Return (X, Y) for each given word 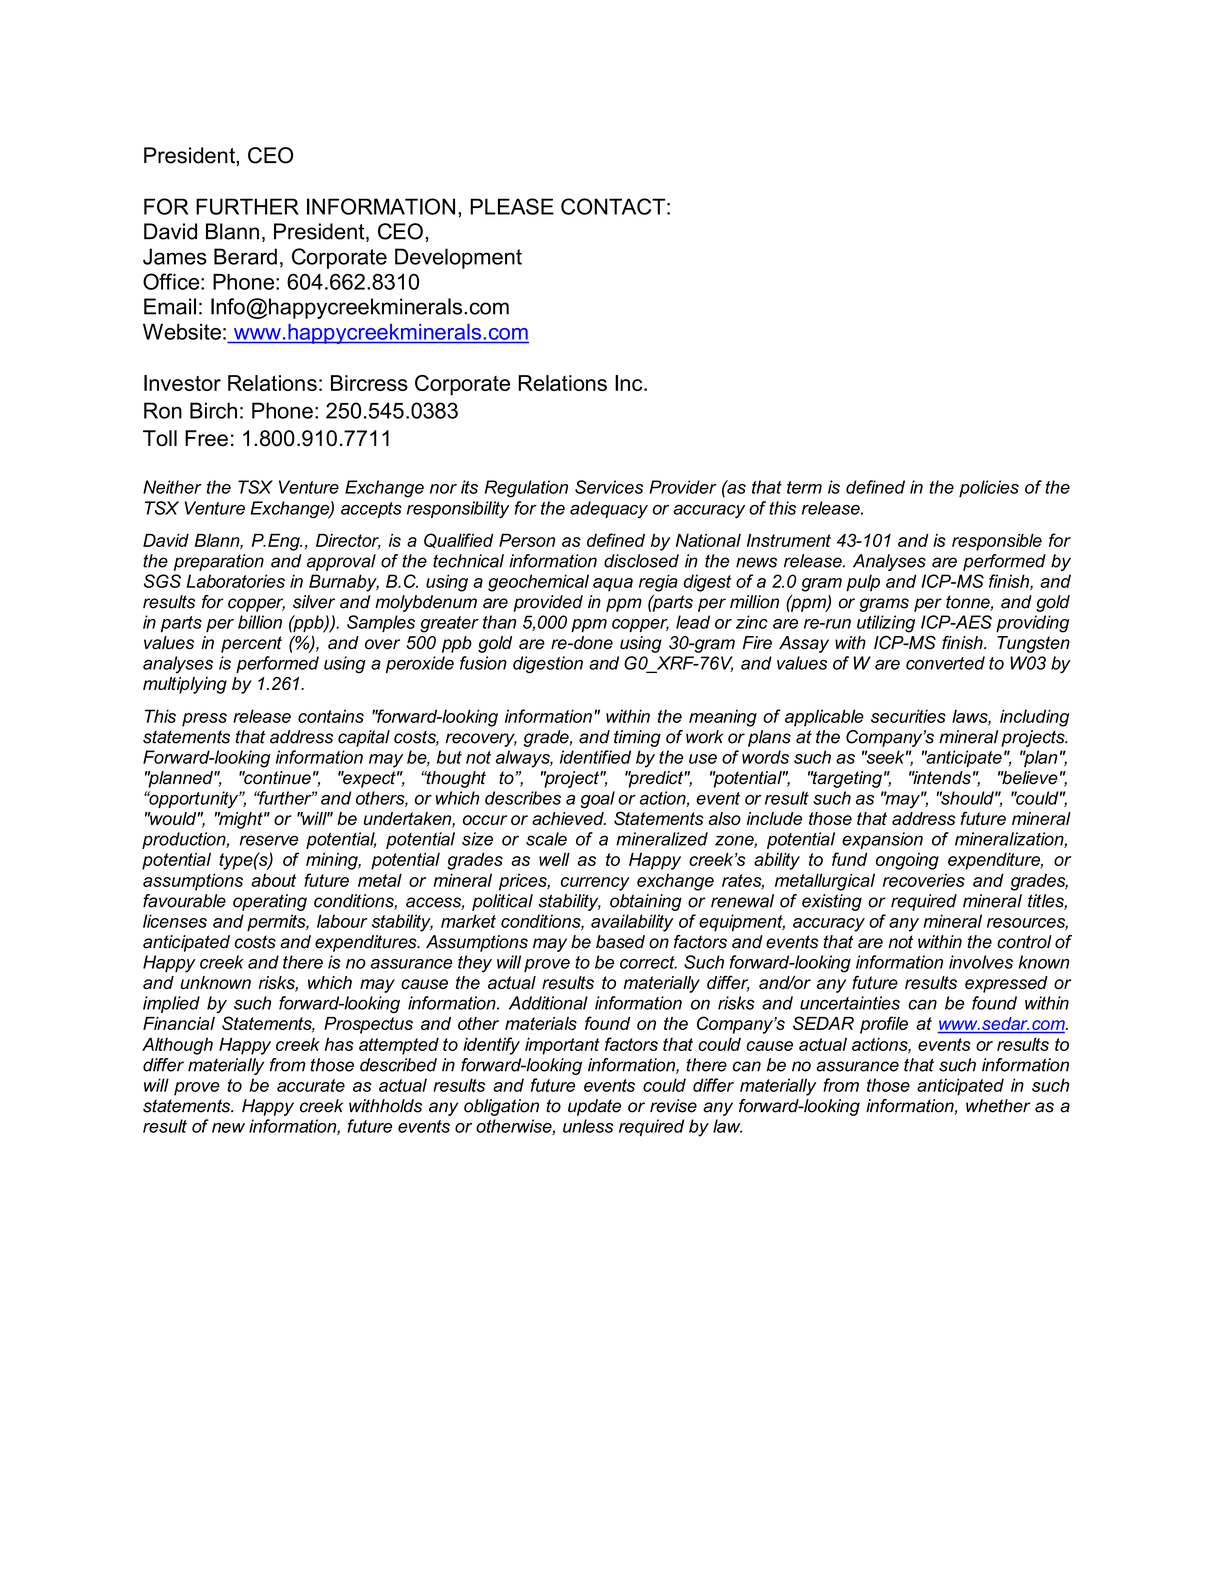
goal (598, 800)
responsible (997, 542)
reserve (269, 840)
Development (458, 258)
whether (998, 1106)
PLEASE (512, 206)
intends (941, 778)
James (175, 256)
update (594, 1107)
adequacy (609, 510)
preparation (219, 562)
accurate (311, 1085)
